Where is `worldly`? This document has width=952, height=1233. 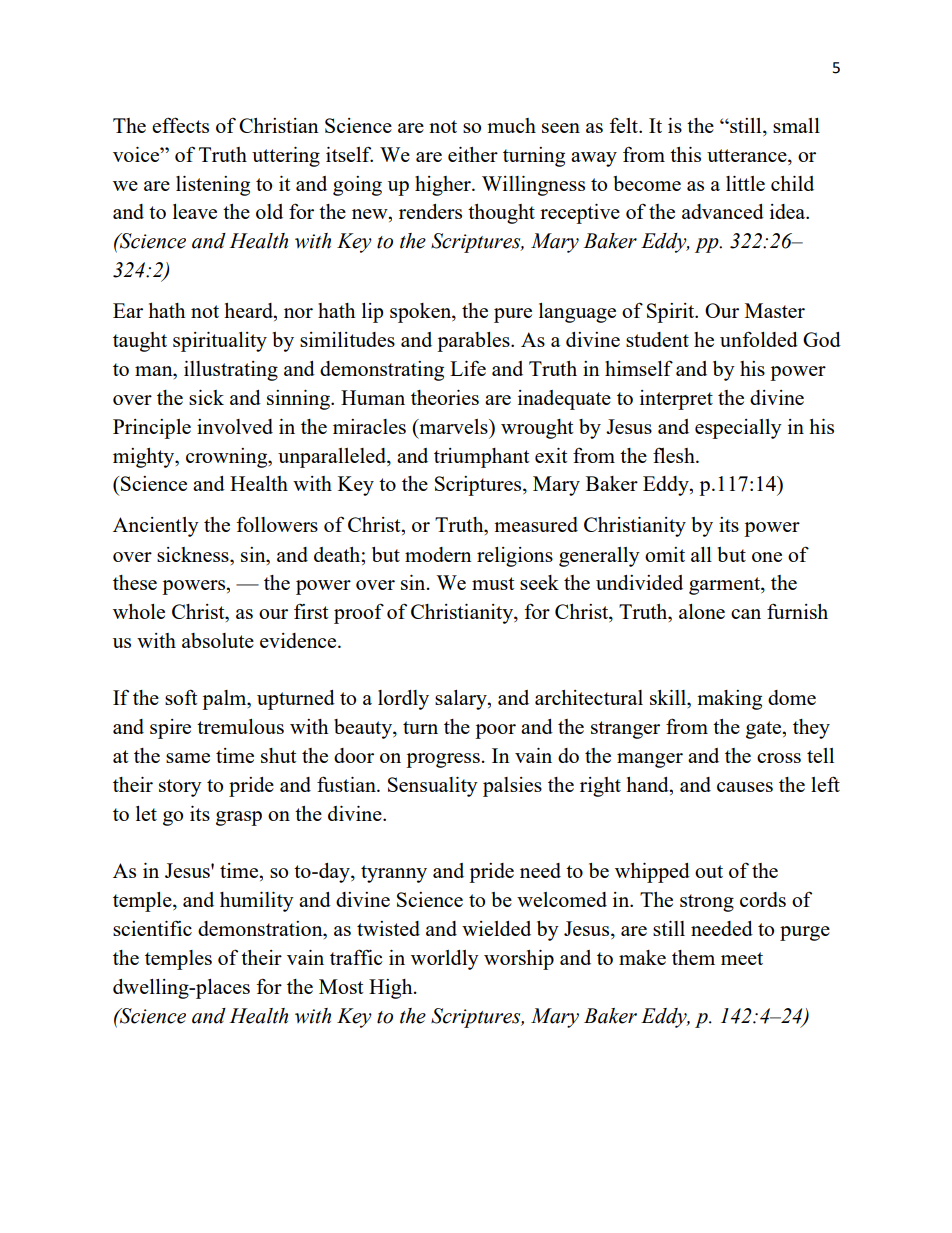
worldly is located at coordinates (445, 960).
